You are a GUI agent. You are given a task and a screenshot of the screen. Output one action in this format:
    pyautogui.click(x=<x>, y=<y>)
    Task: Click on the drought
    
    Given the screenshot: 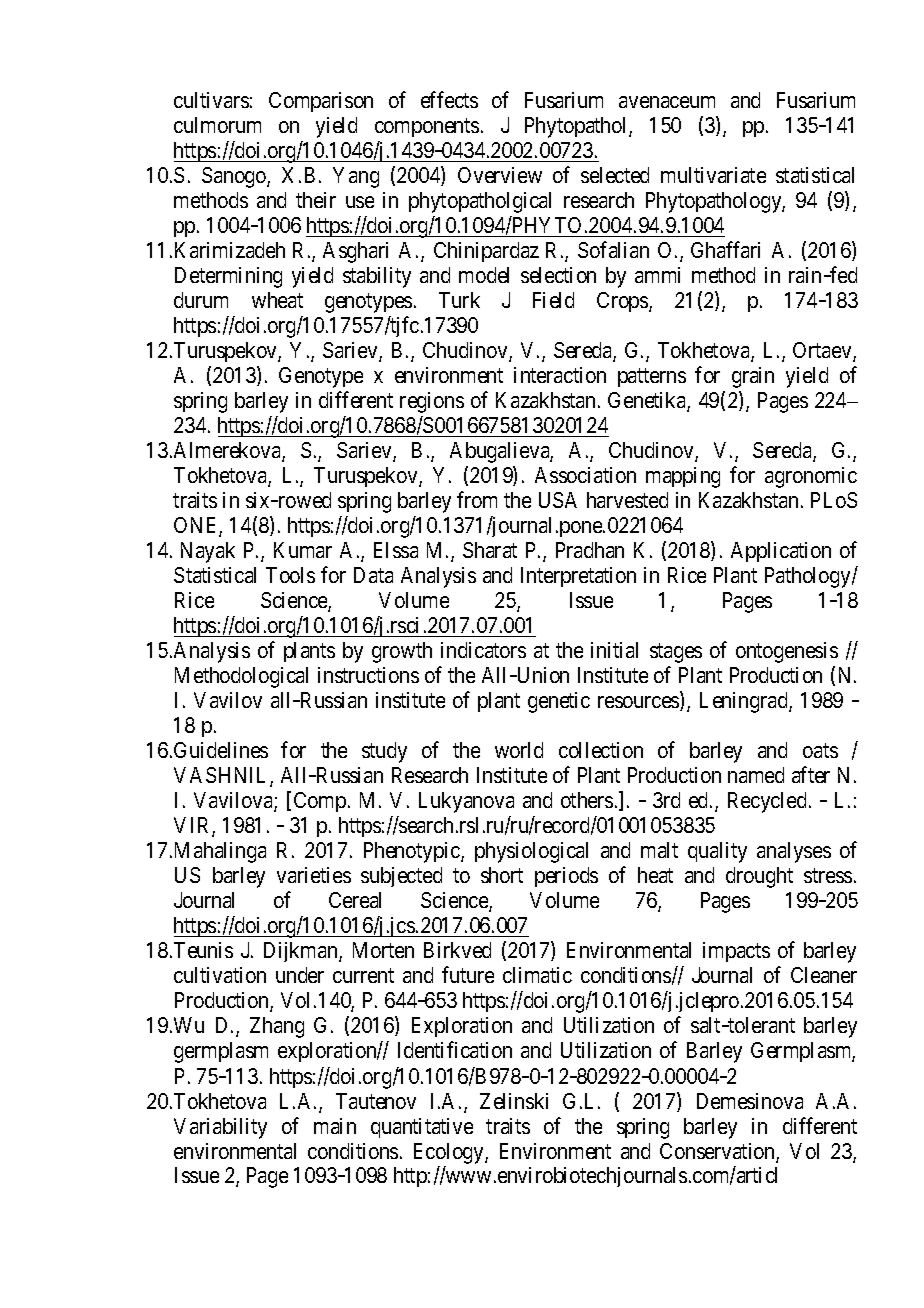 What is the action you would take?
    pyautogui.click(x=759, y=877)
